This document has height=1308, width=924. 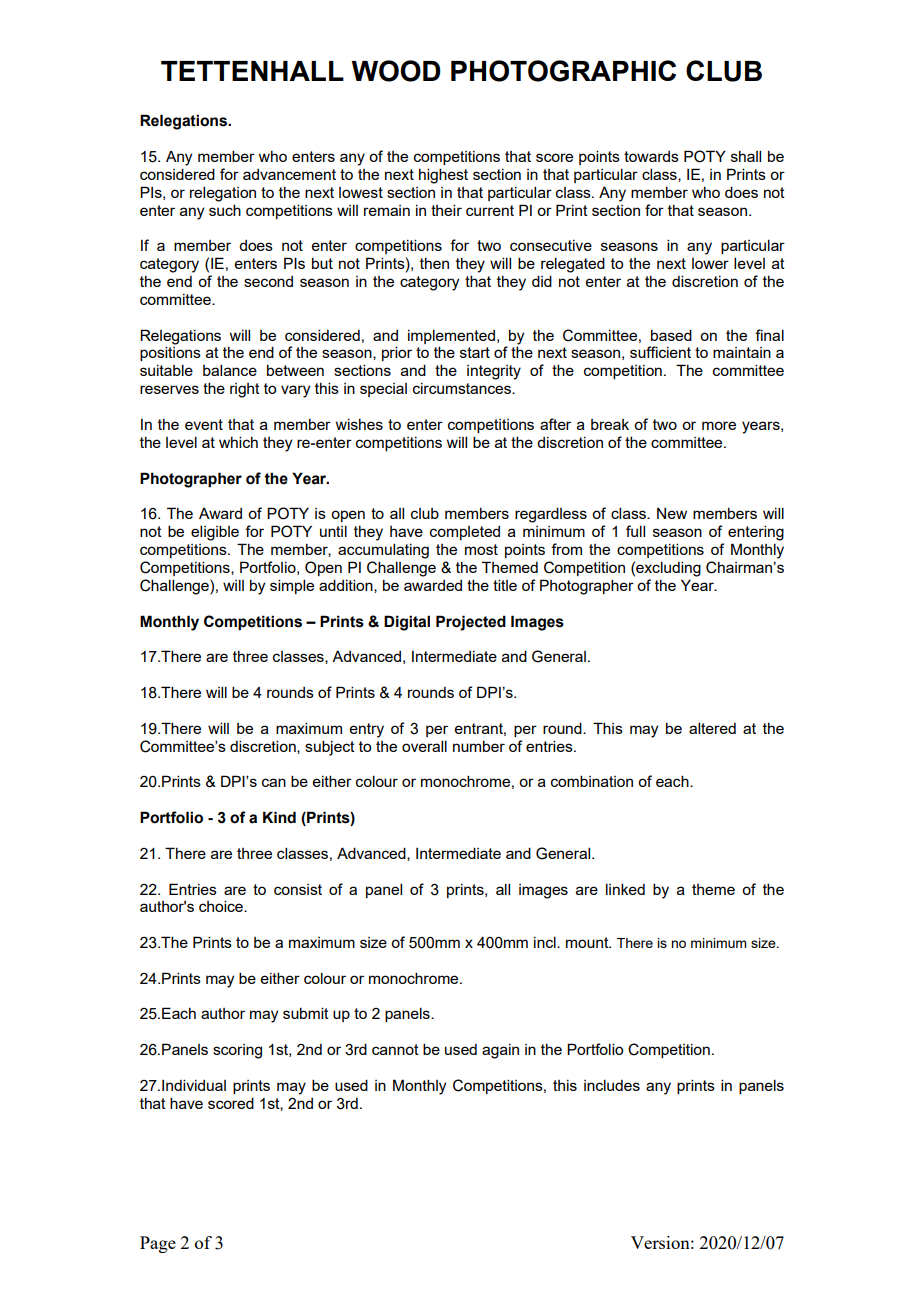 I want to click on altered, so click(x=712, y=728).
